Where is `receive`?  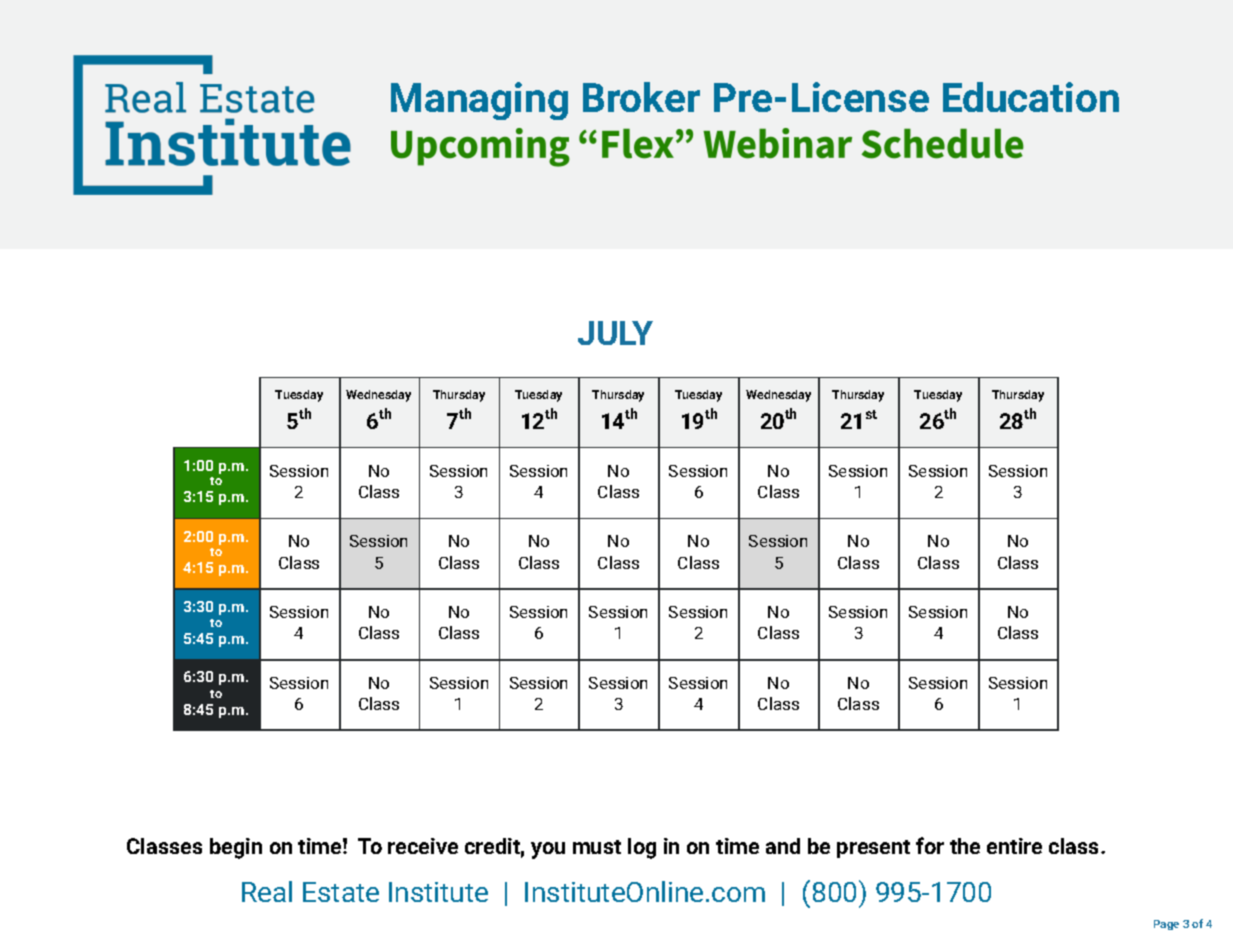 receive is located at coordinates (423, 846).
